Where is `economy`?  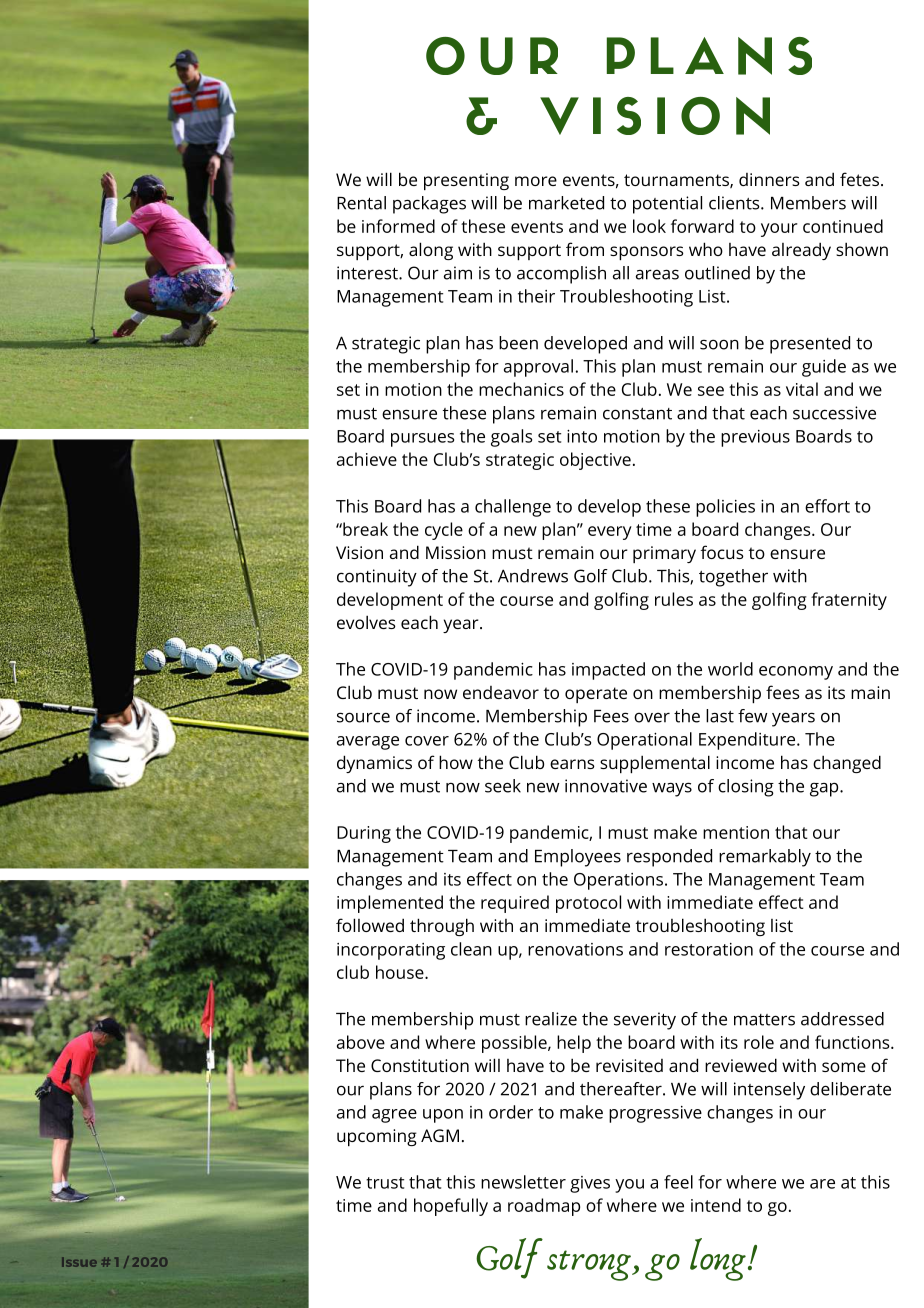 economy is located at coordinates (796, 673).
